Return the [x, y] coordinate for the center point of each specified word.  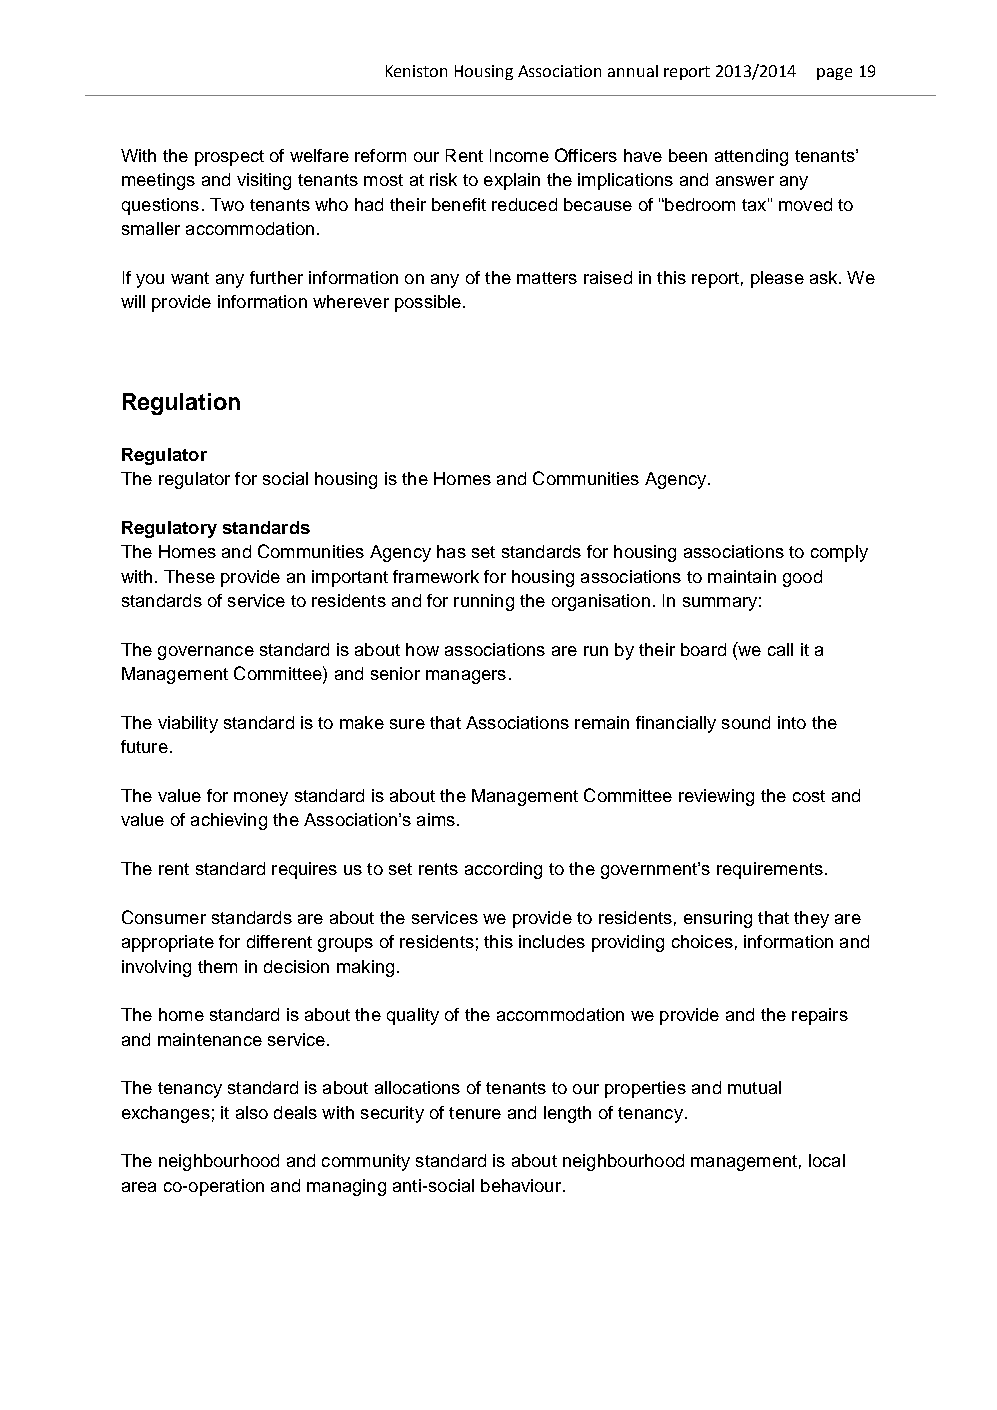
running [484, 602]
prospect [229, 158]
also [252, 1112]
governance [206, 653]
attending [751, 157]
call [780, 649]
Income [519, 155]
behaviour [521, 1185]
